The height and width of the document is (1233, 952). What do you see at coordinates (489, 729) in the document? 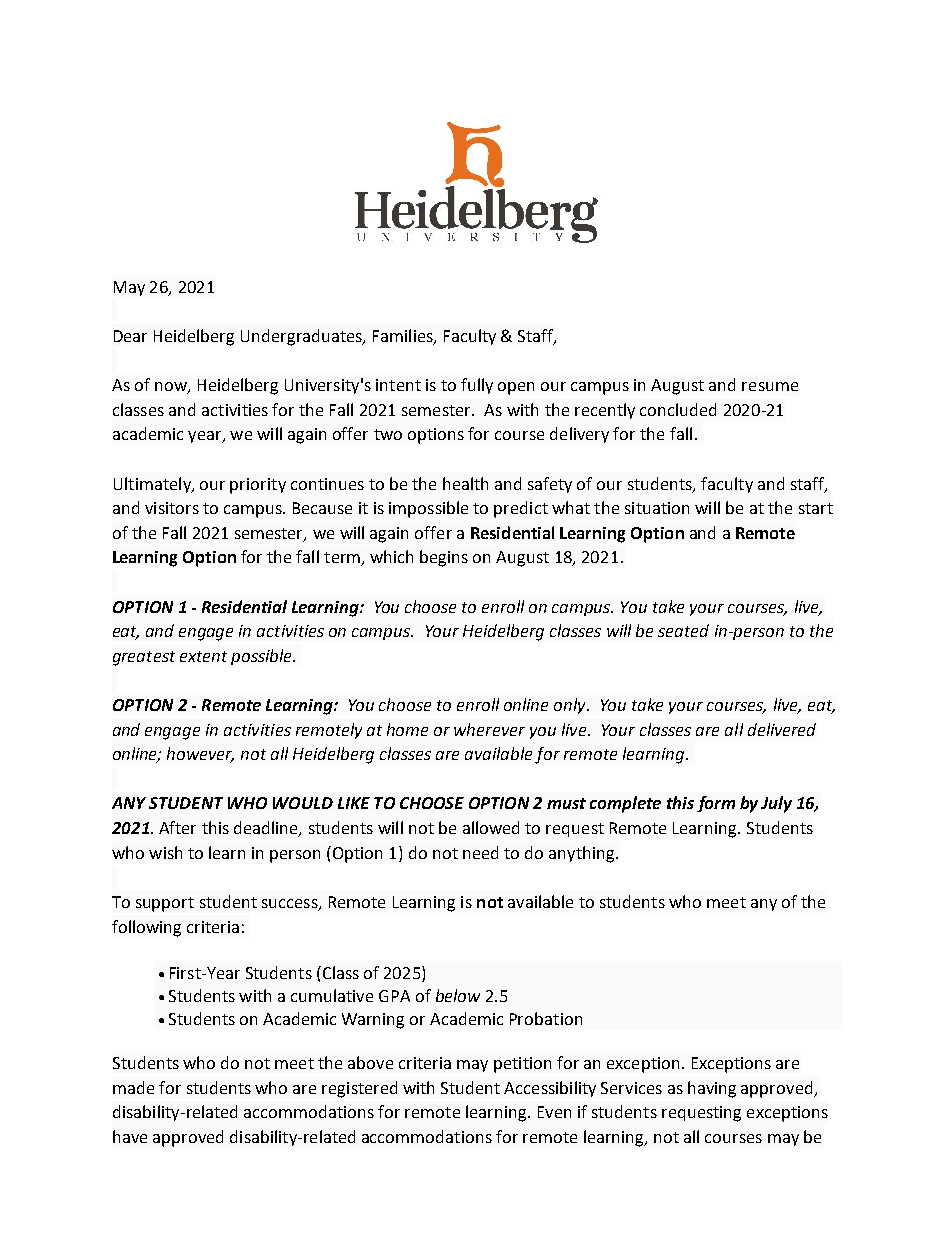
I see `wherever` at bounding box center [489, 729].
